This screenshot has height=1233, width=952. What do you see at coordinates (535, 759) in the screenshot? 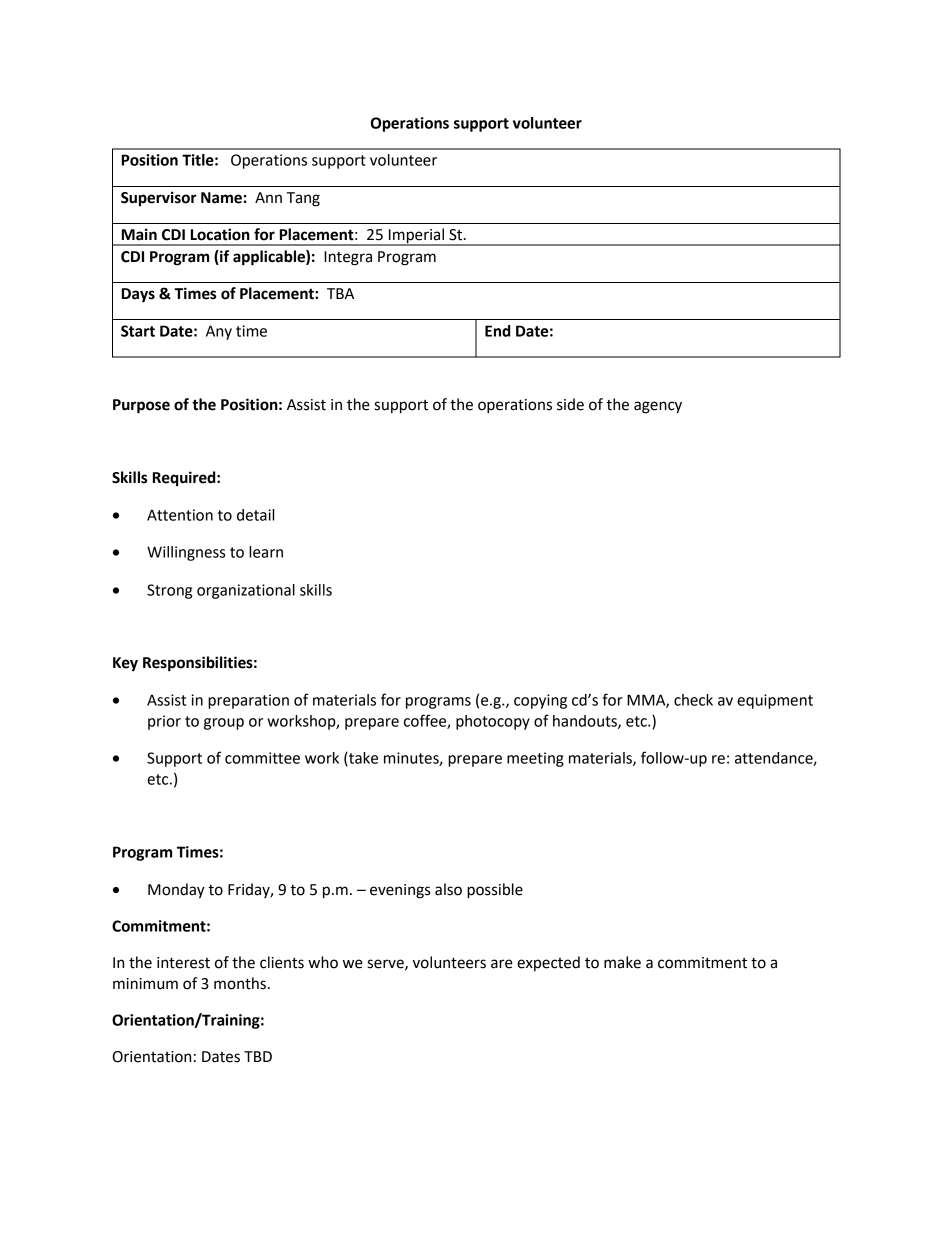
I see `meeting` at bounding box center [535, 759].
